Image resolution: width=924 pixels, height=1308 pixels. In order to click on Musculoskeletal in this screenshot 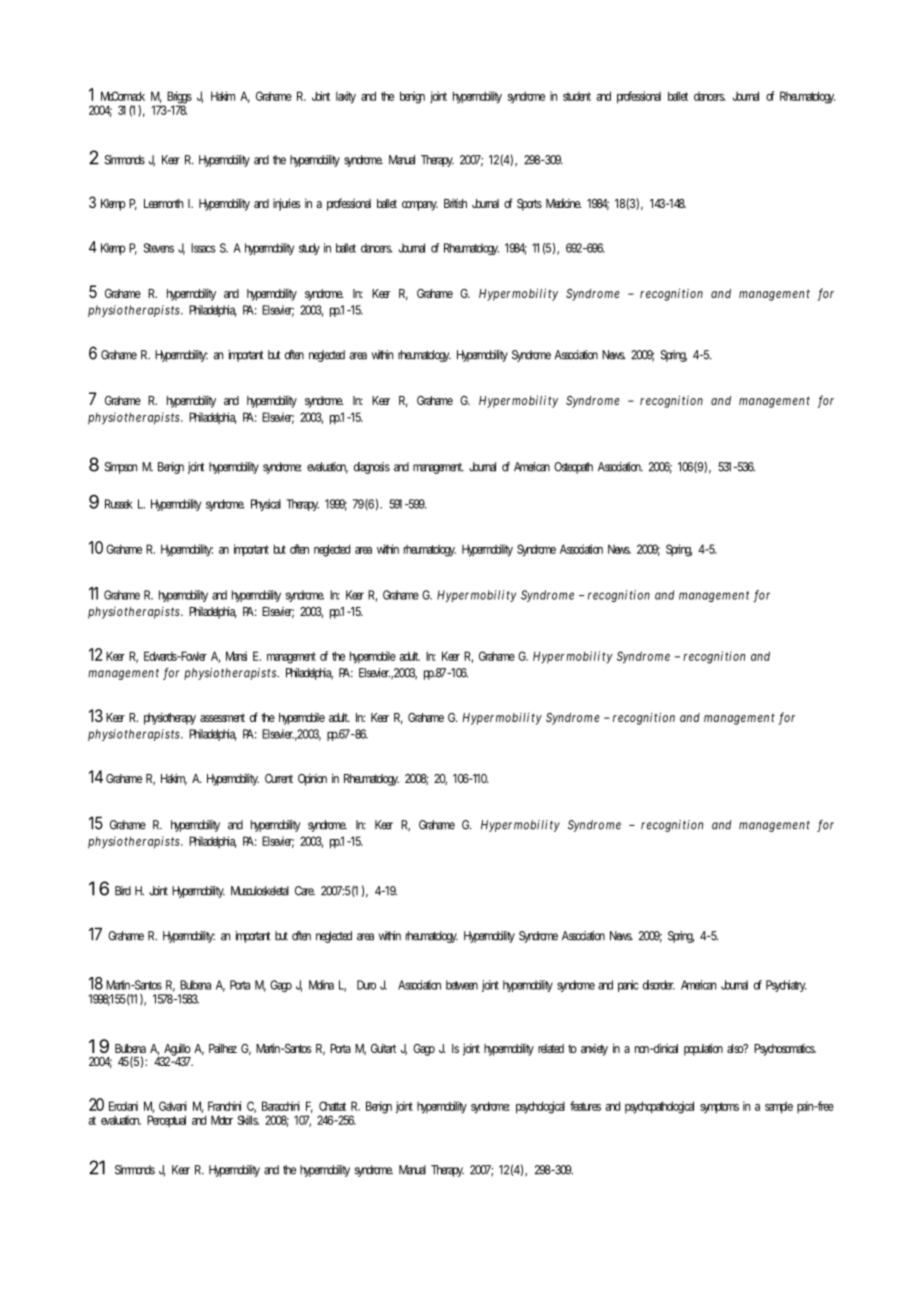, I will do `click(260, 891)`.
